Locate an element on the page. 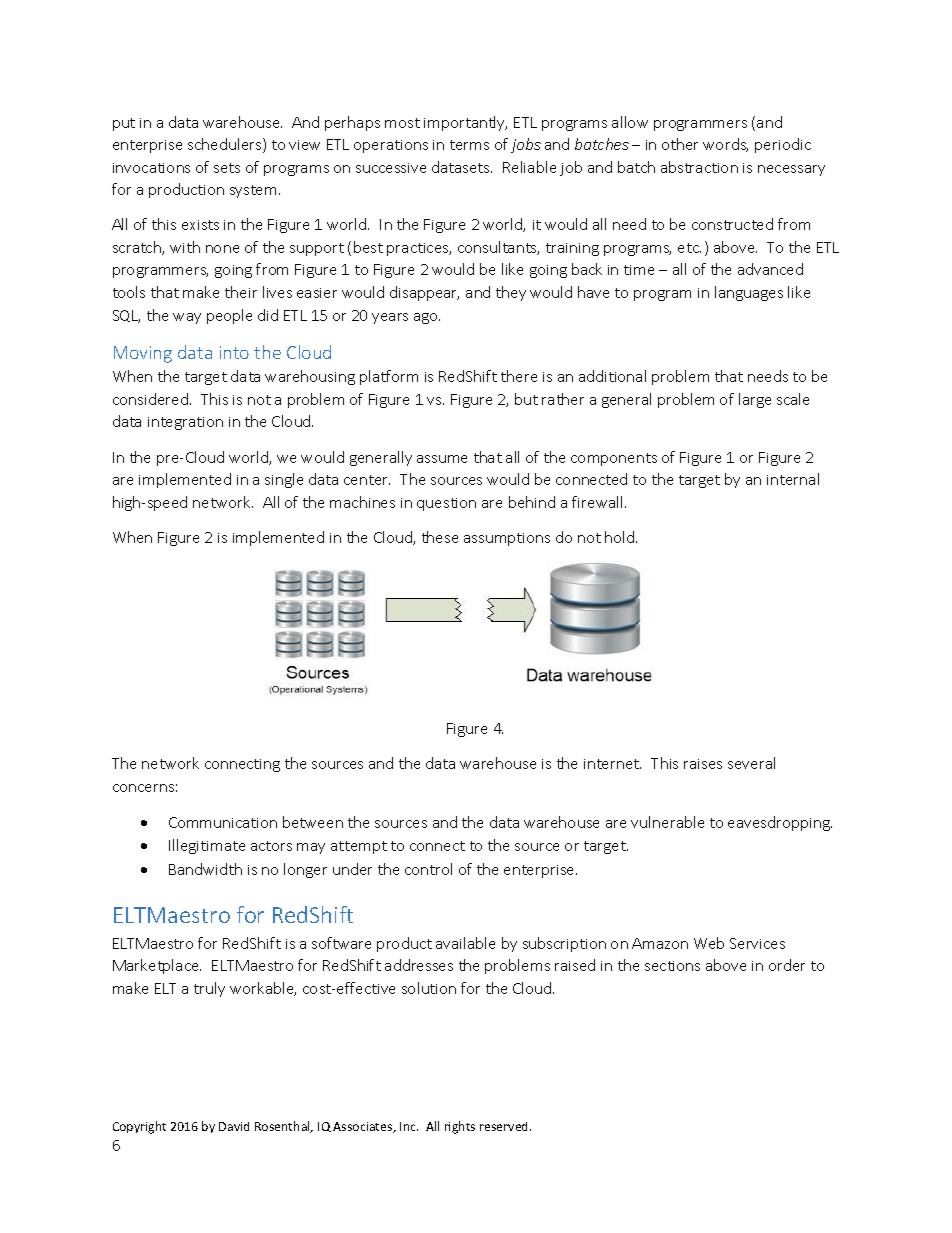  Bandwidth is located at coordinates (205, 869).
